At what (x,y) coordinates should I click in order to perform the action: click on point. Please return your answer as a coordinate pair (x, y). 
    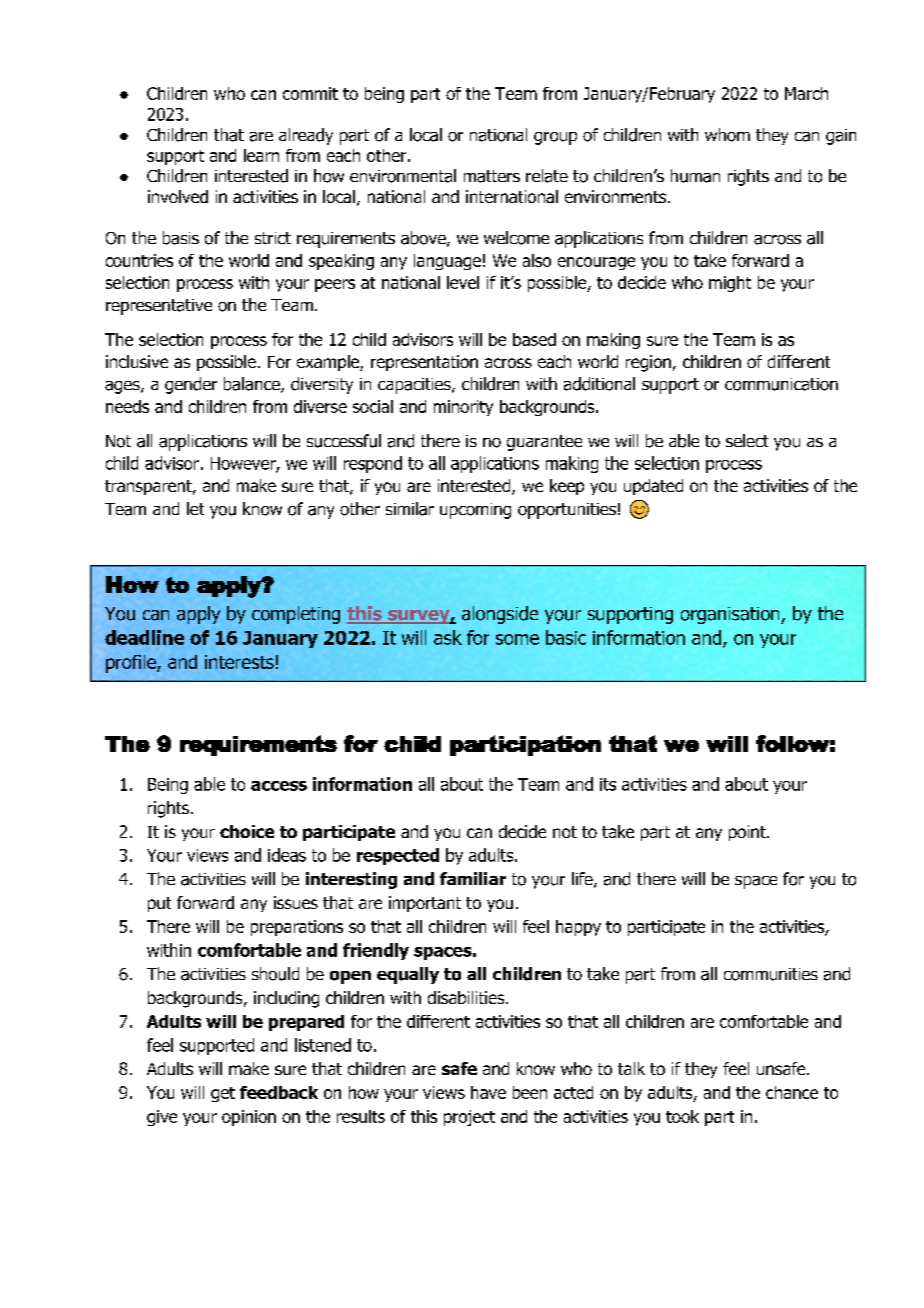
    Looking at the image, I should click on (748, 833).
